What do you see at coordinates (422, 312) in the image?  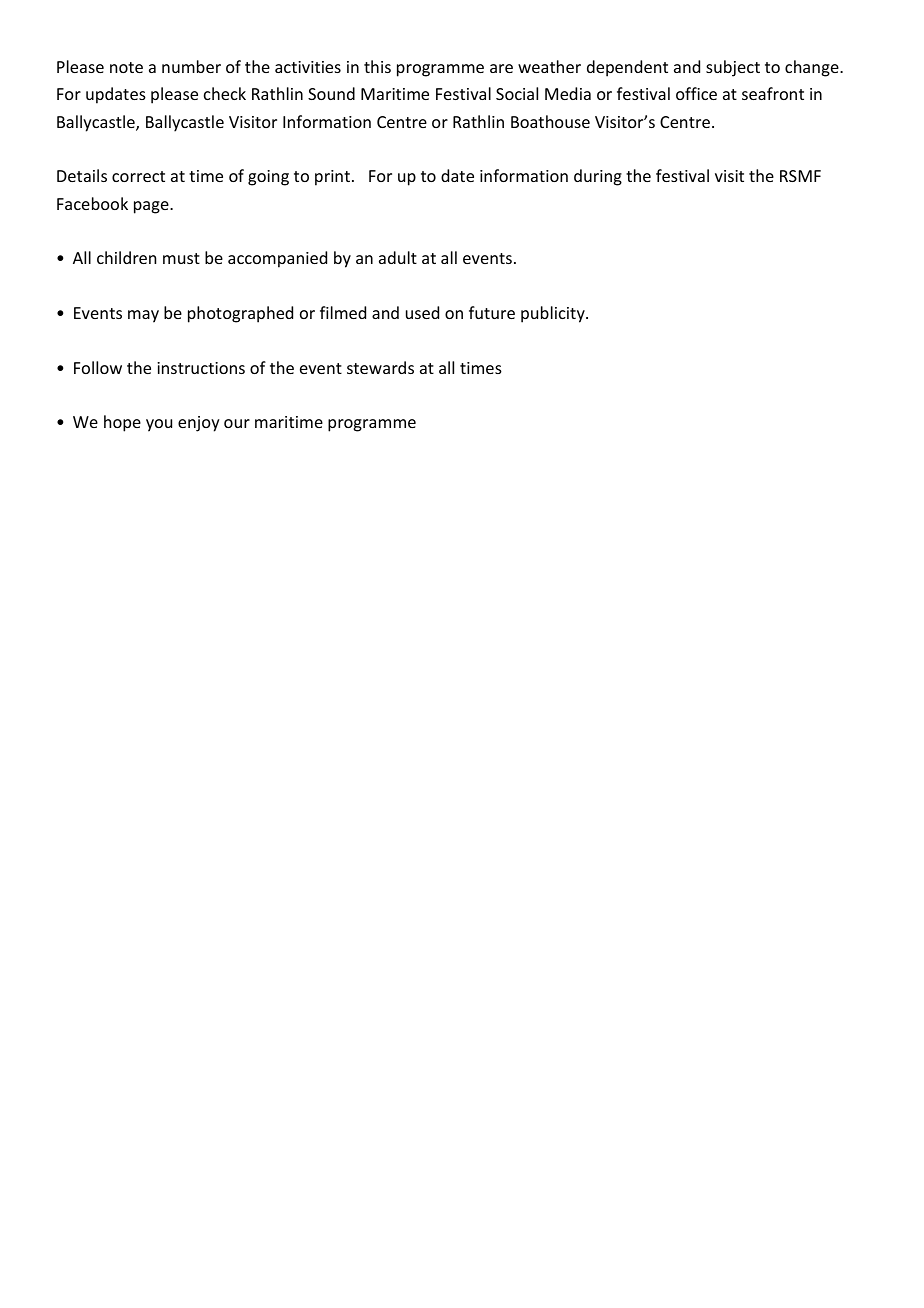 I see `used` at bounding box center [422, 312].
